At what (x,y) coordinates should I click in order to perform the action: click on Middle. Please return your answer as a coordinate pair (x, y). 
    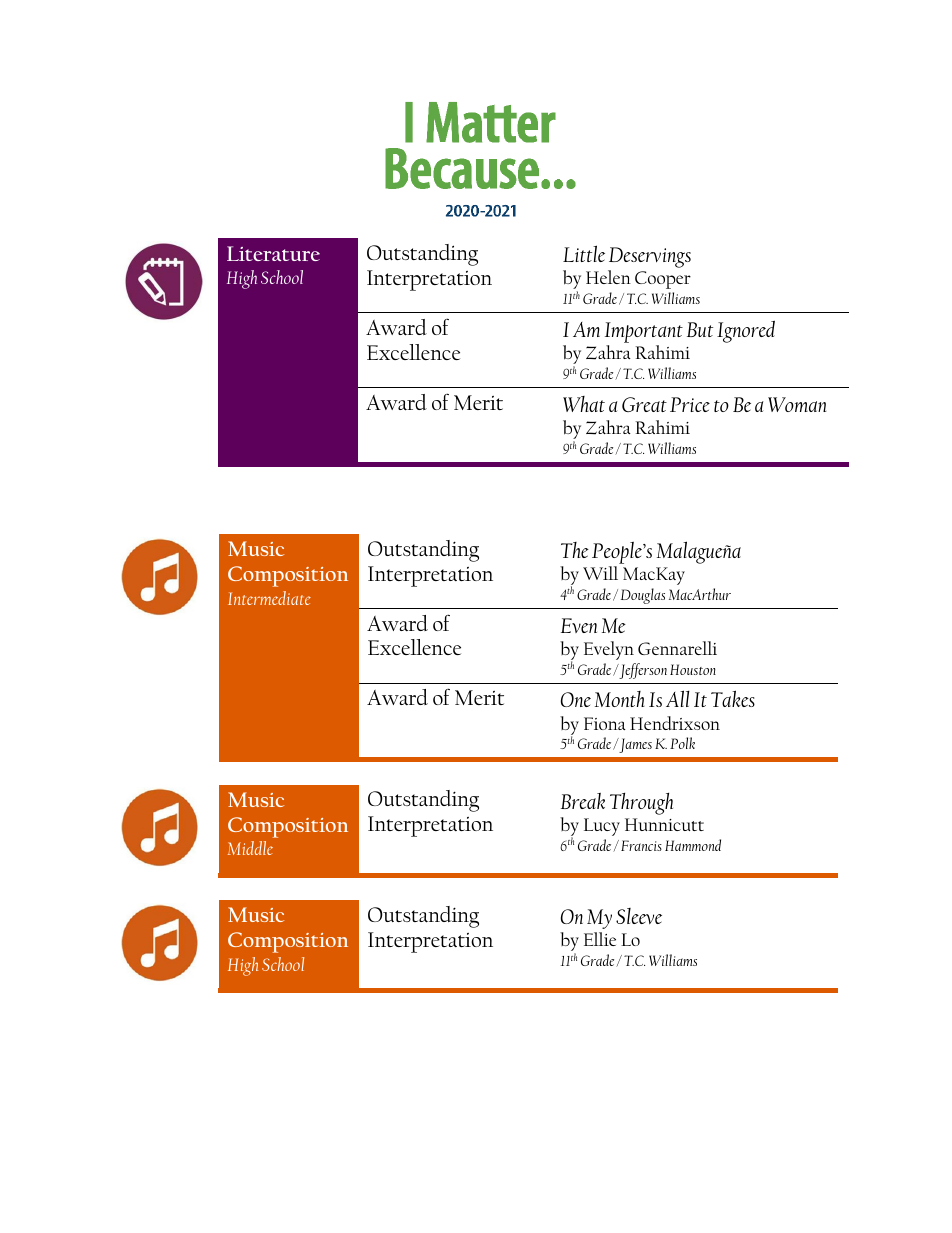
    Looking at the image, I should click on (250, 848).
